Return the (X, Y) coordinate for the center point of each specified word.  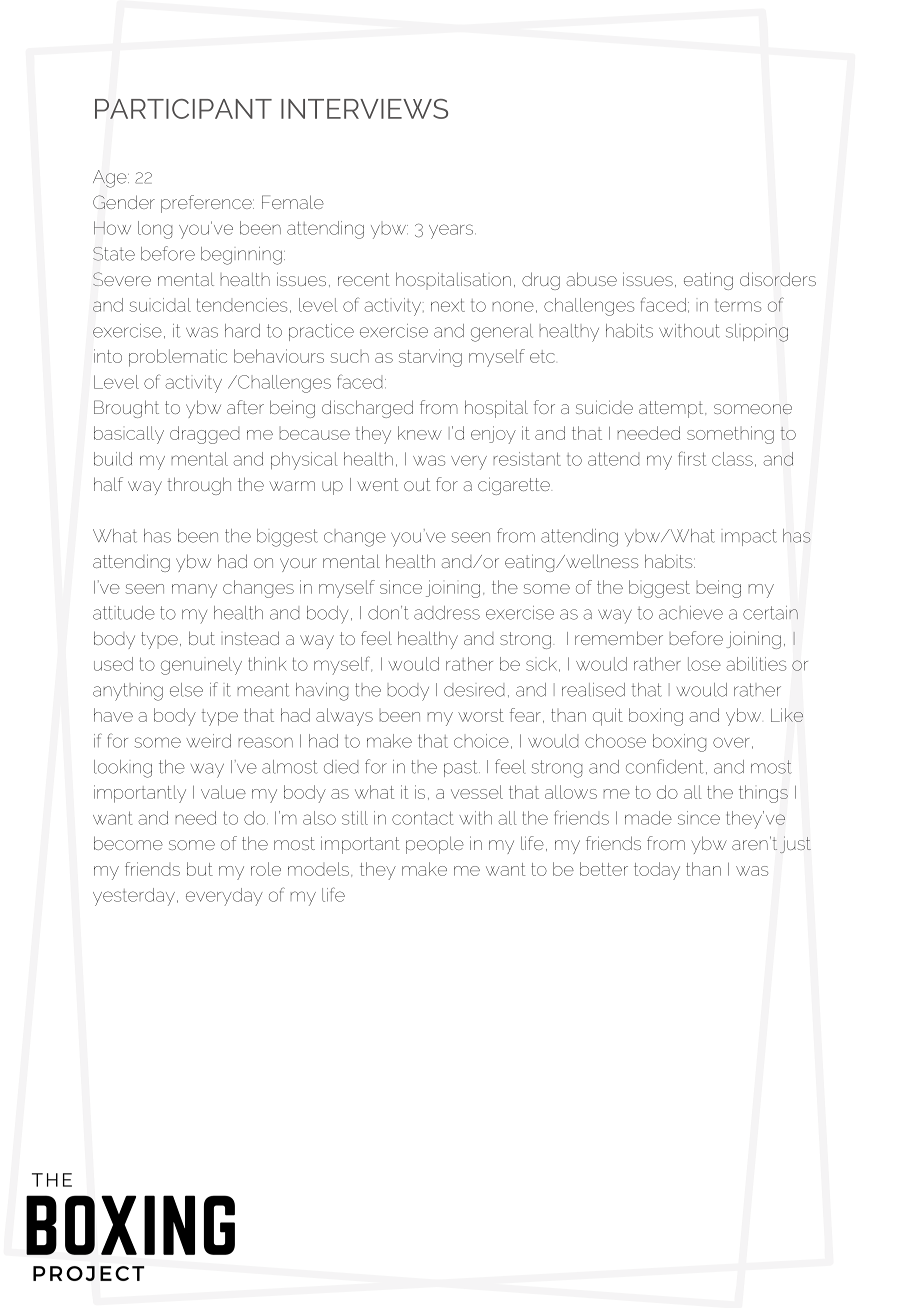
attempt (672, 409)
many (194, 591)
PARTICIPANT (183, 109)
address (447, 613)
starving (430, 358)
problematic (178, 358)
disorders (778, 279)
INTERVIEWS (364, 109)
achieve (691, 613)
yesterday (134, 897)
